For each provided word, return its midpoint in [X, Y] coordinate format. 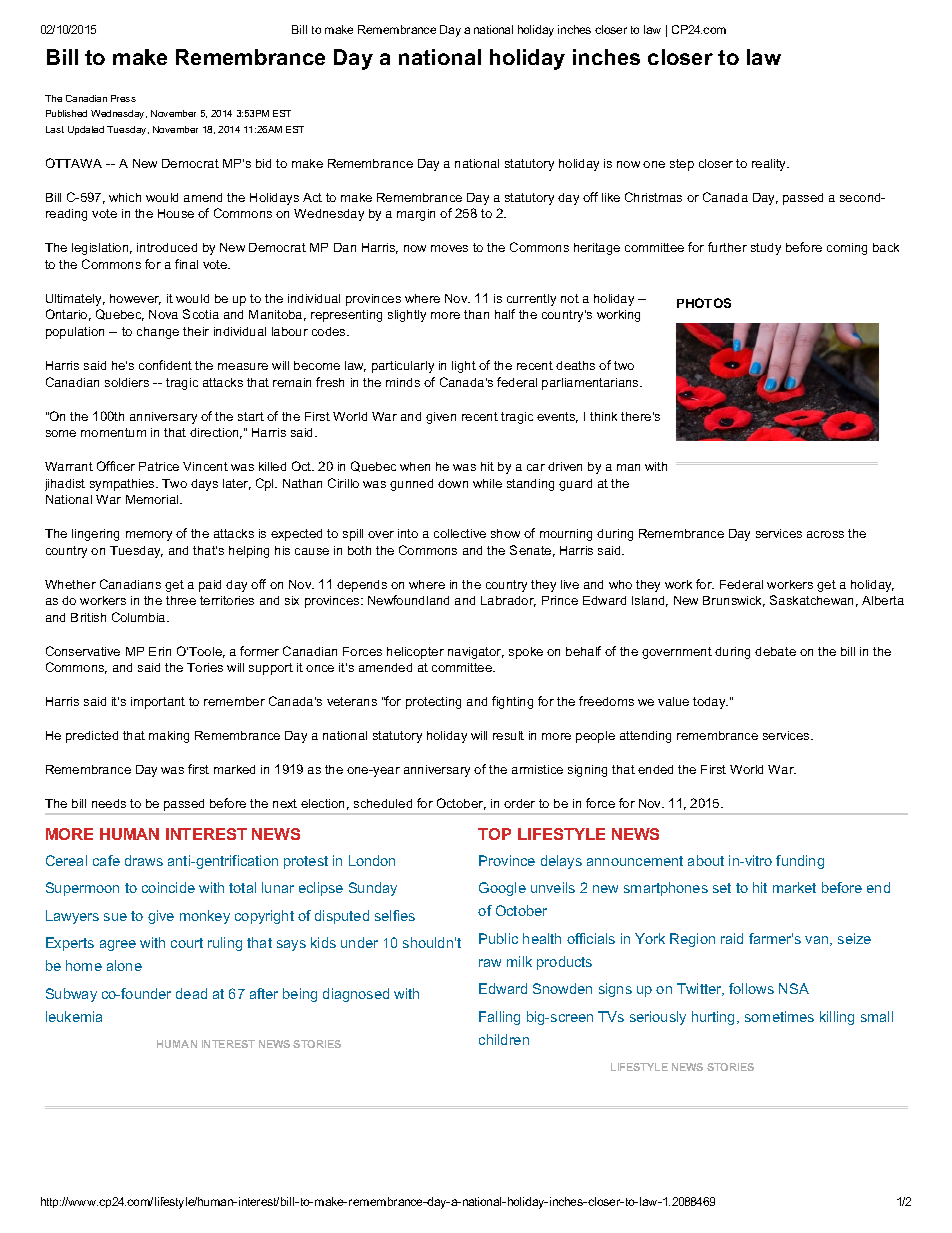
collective [460, 533]
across [825, 534]
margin [416, 215]
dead [191, 993]
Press [123, 98]
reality [770, 165]
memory [149, 536]
